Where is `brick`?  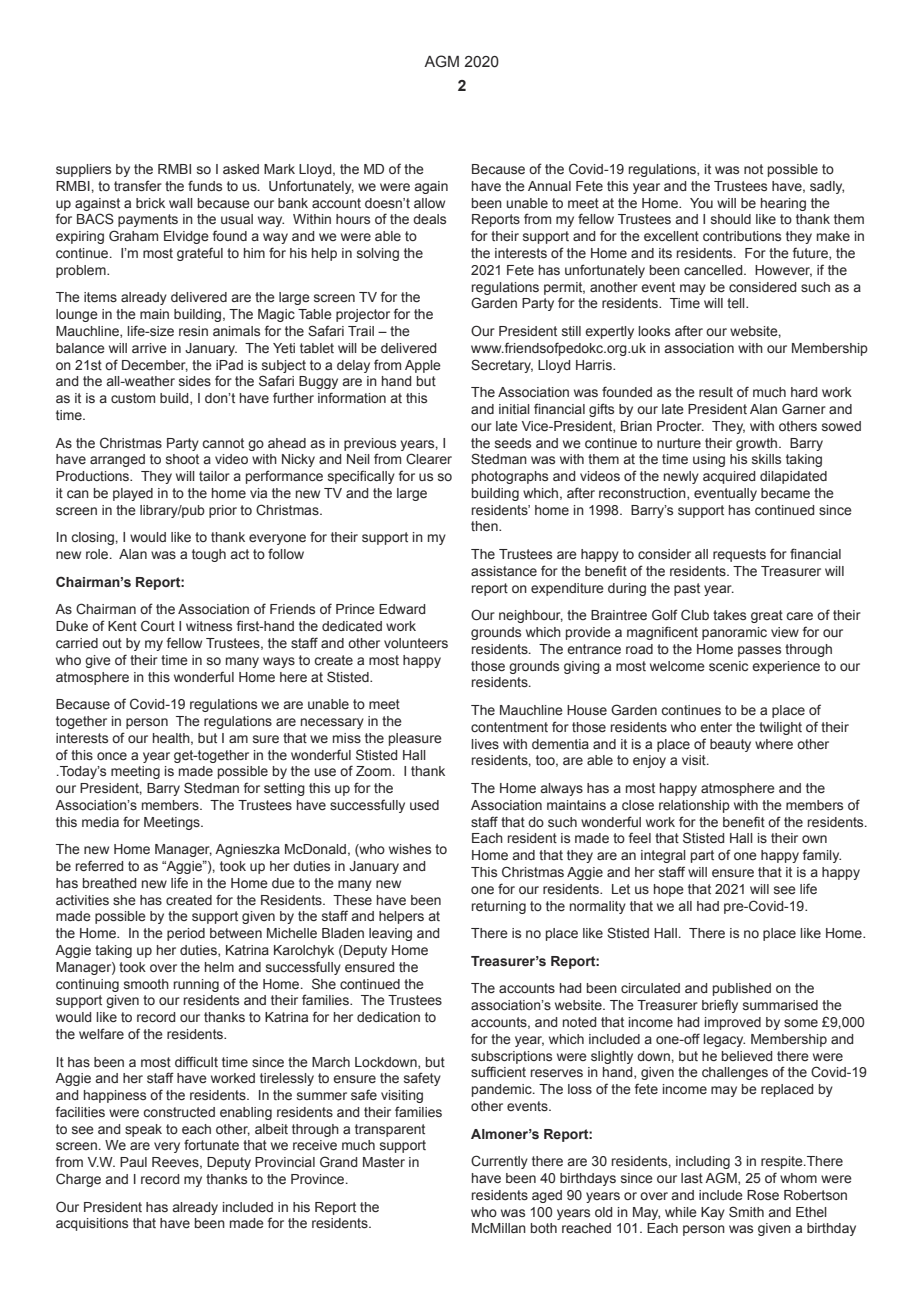
brick is located at coordinates (150, 203).
